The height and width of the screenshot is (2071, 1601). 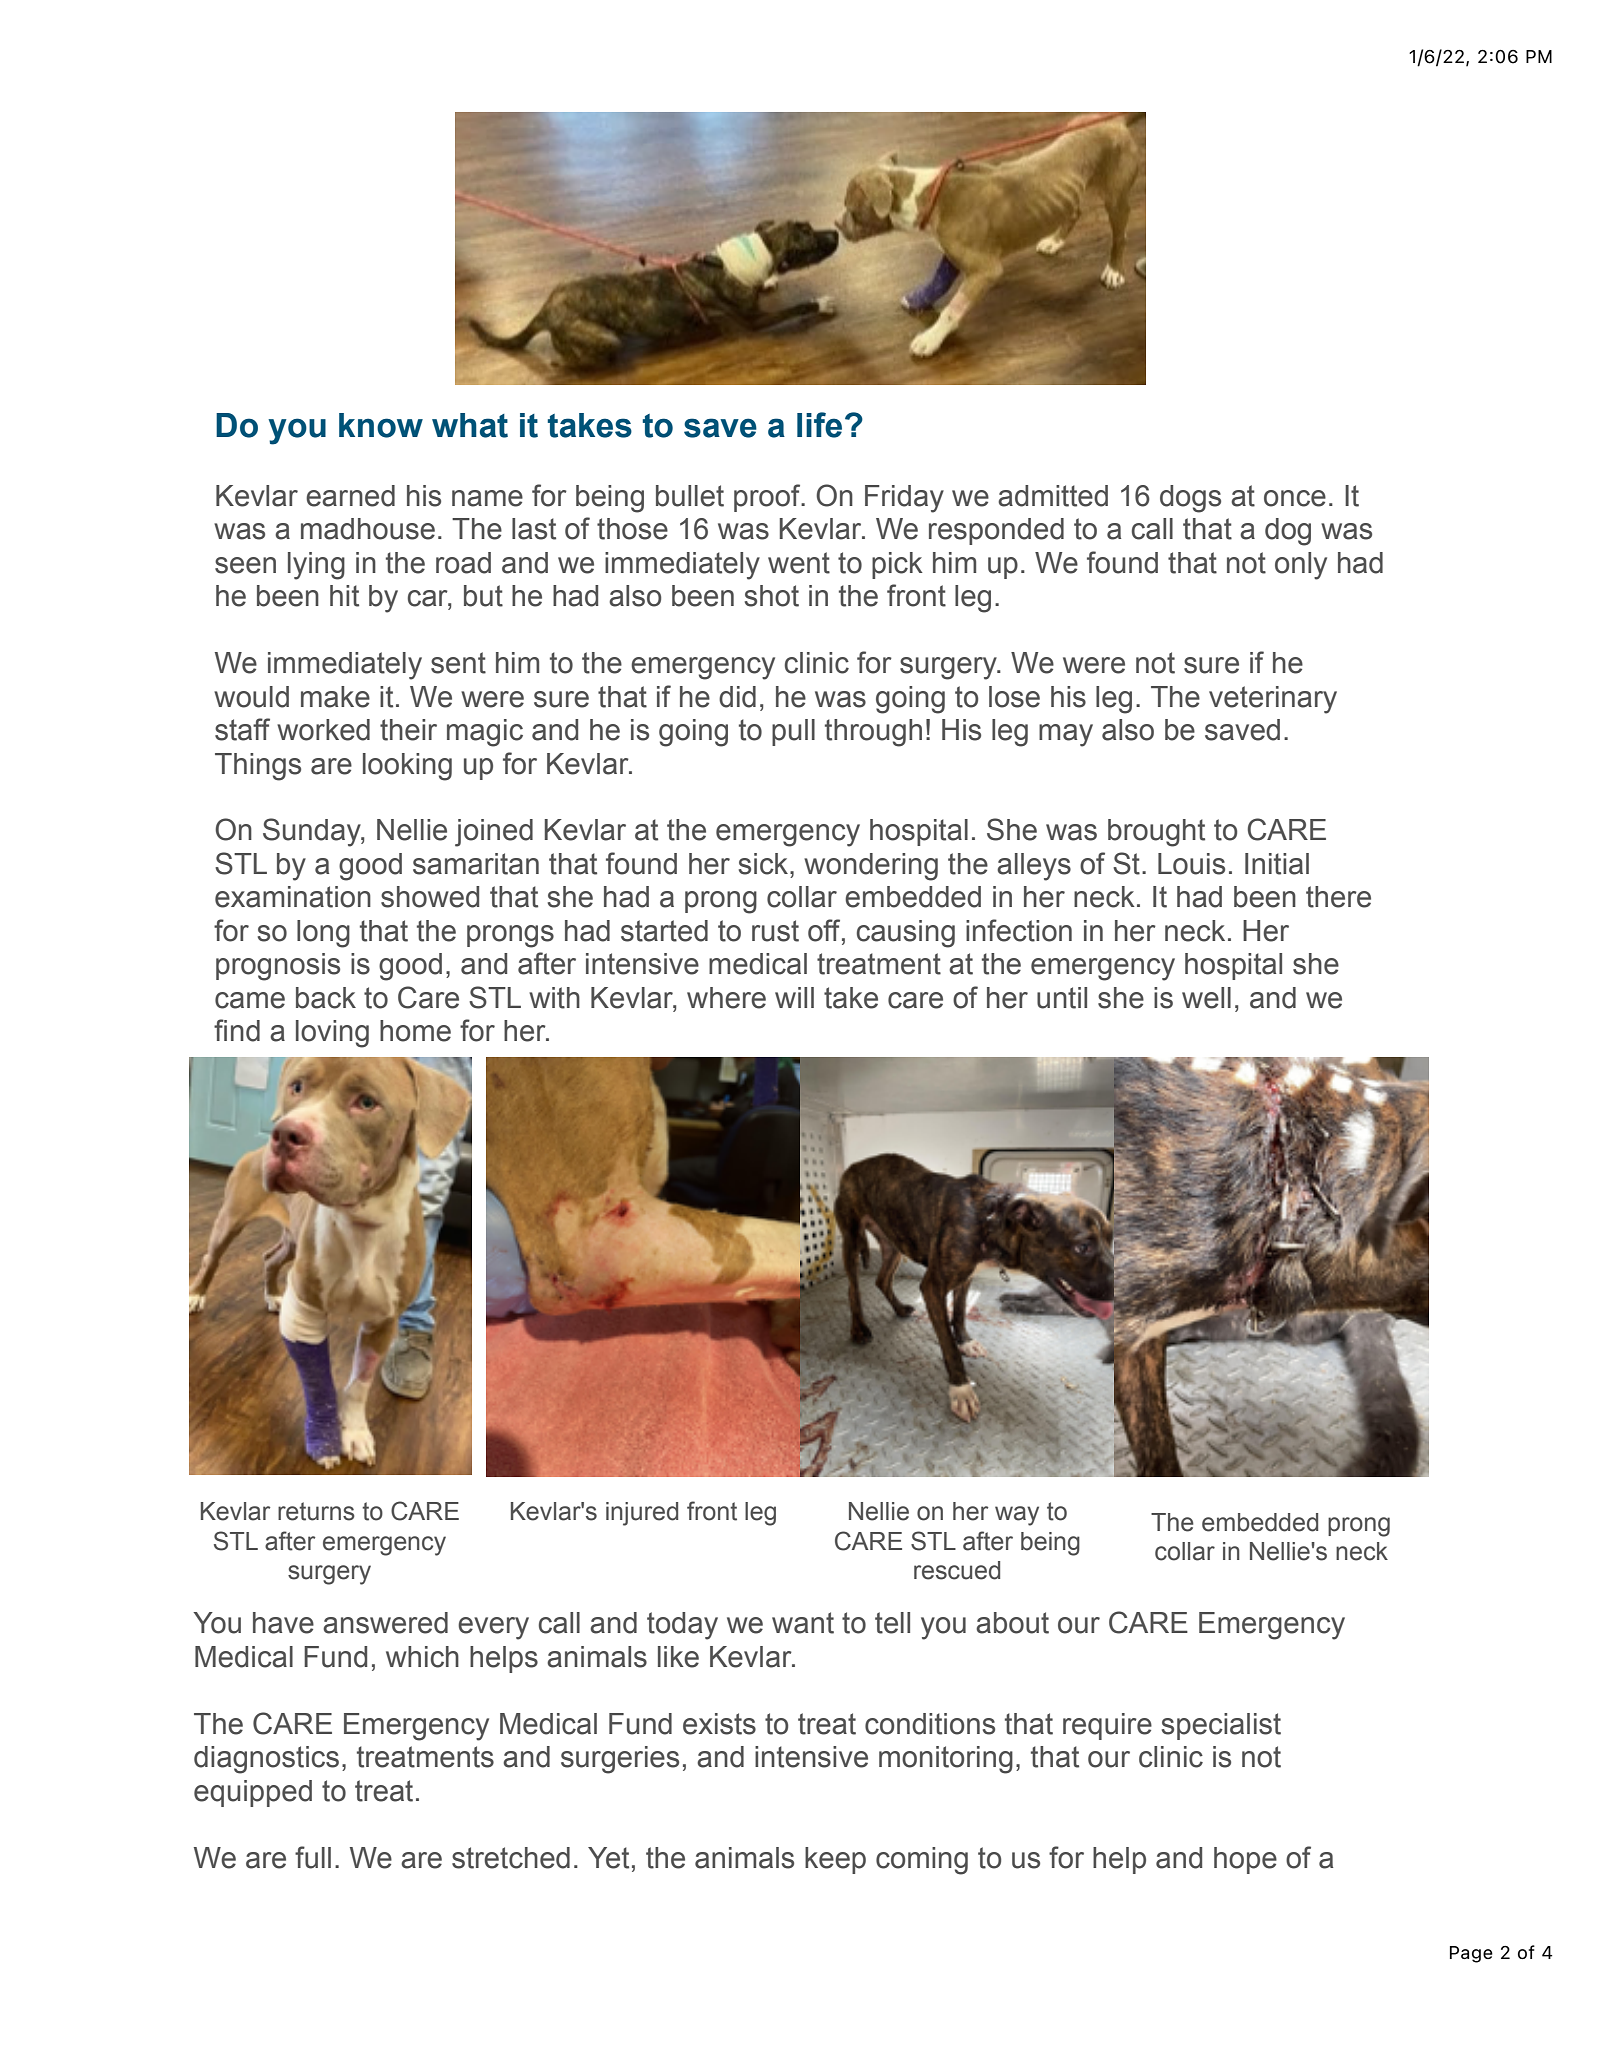 What do you see at coordinates (1273, 700) in the screenshot?
I see `veterinary` at bounding box center [1273, 700].
